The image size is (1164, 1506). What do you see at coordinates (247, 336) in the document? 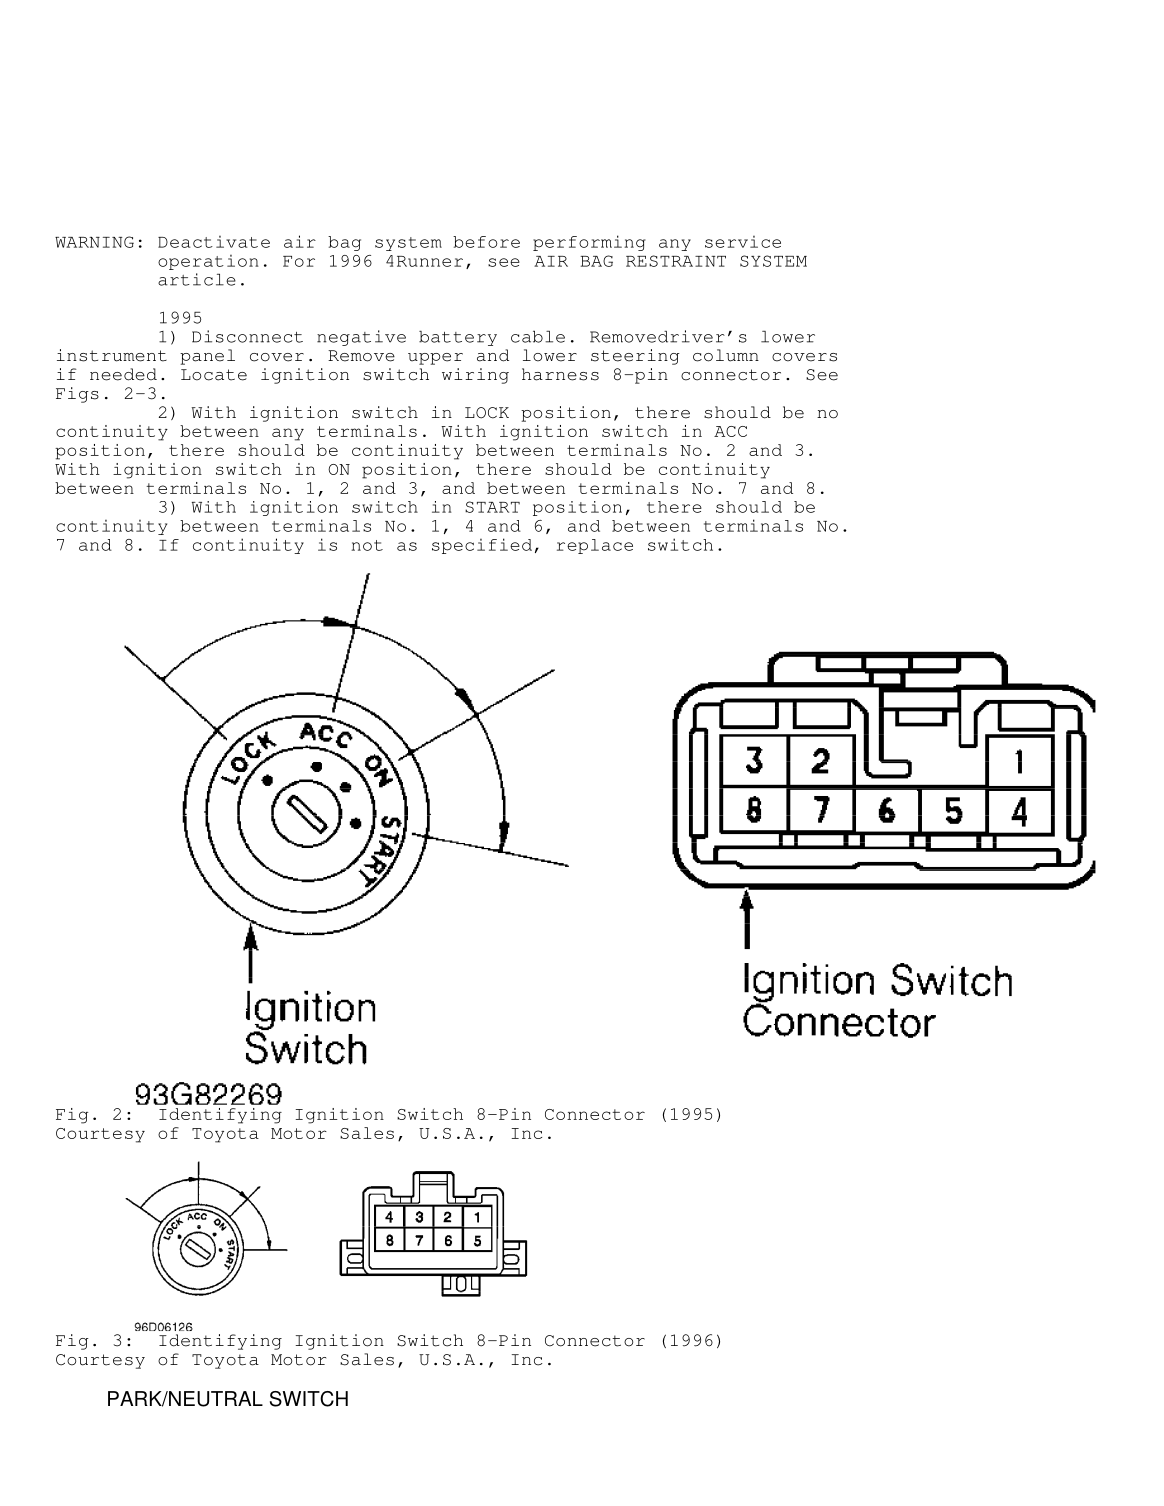
I see `Disconnect` at bounding box center [247, 336].
